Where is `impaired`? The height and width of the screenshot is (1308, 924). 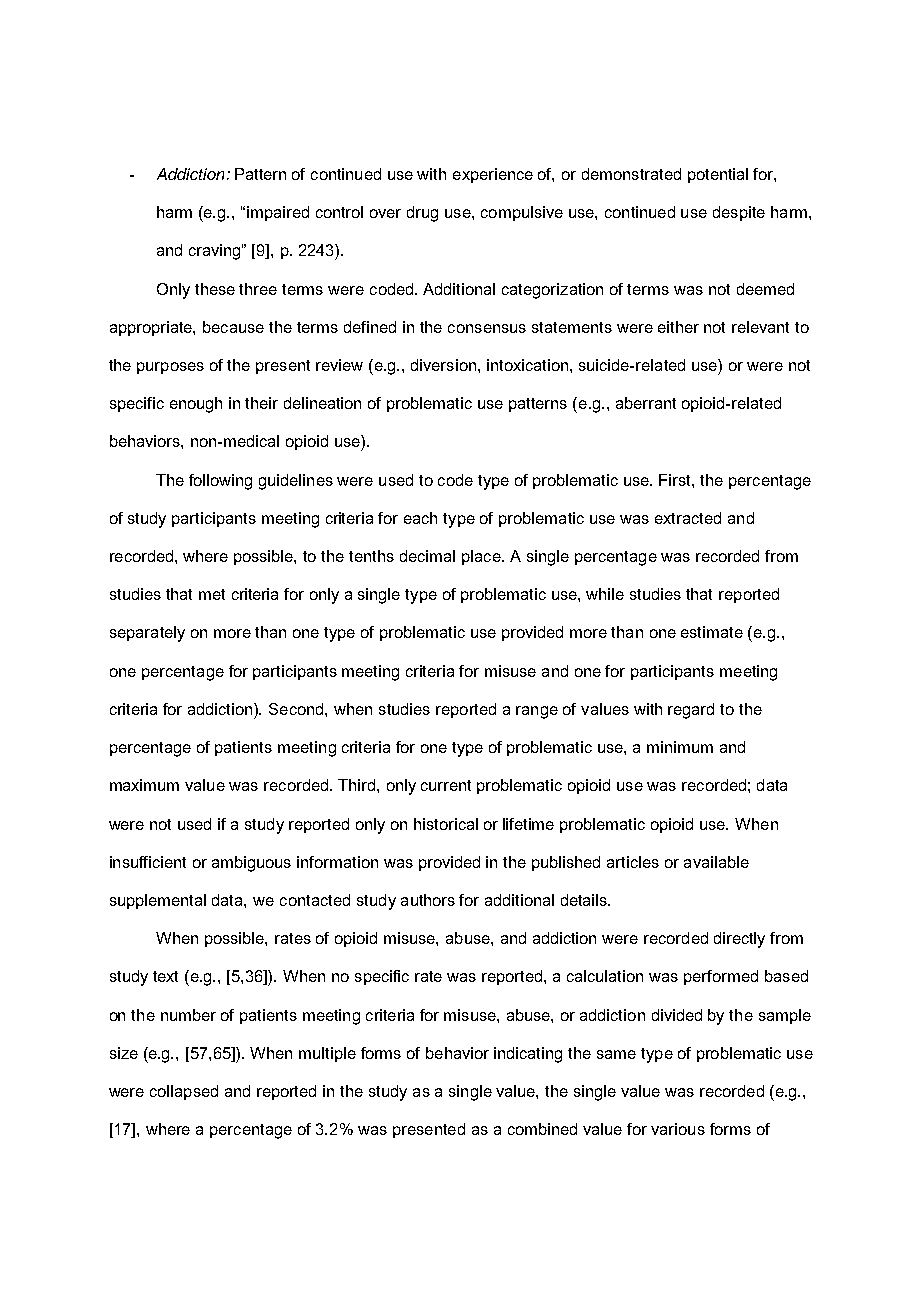
impaired is located at coordinates (278, 213).
